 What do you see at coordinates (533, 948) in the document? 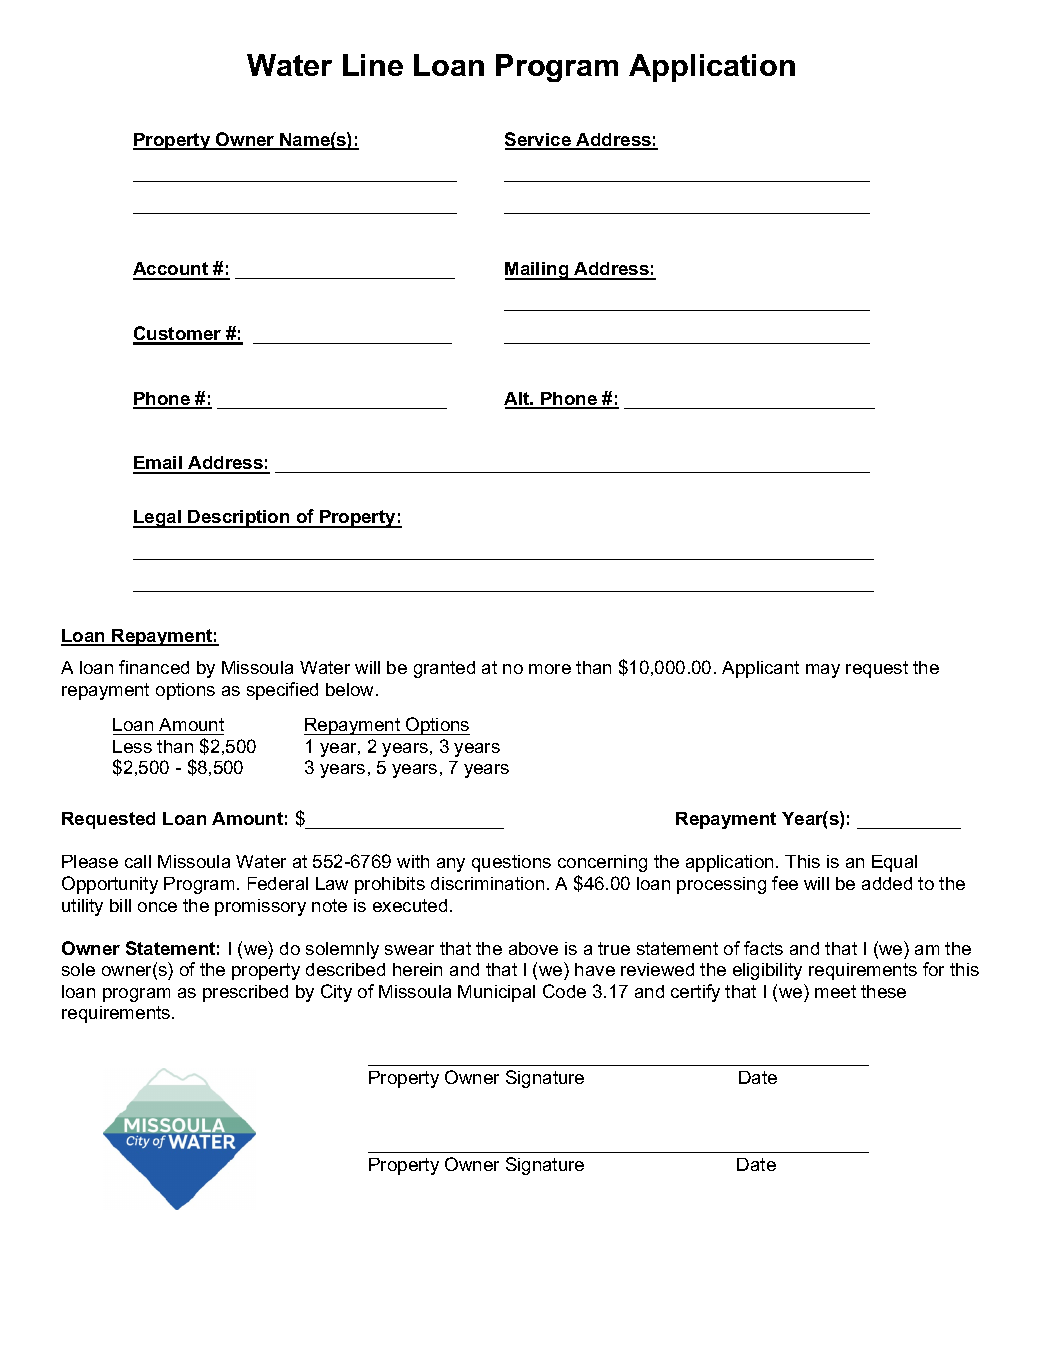
I see `above` at bounding box center [533, 948].
